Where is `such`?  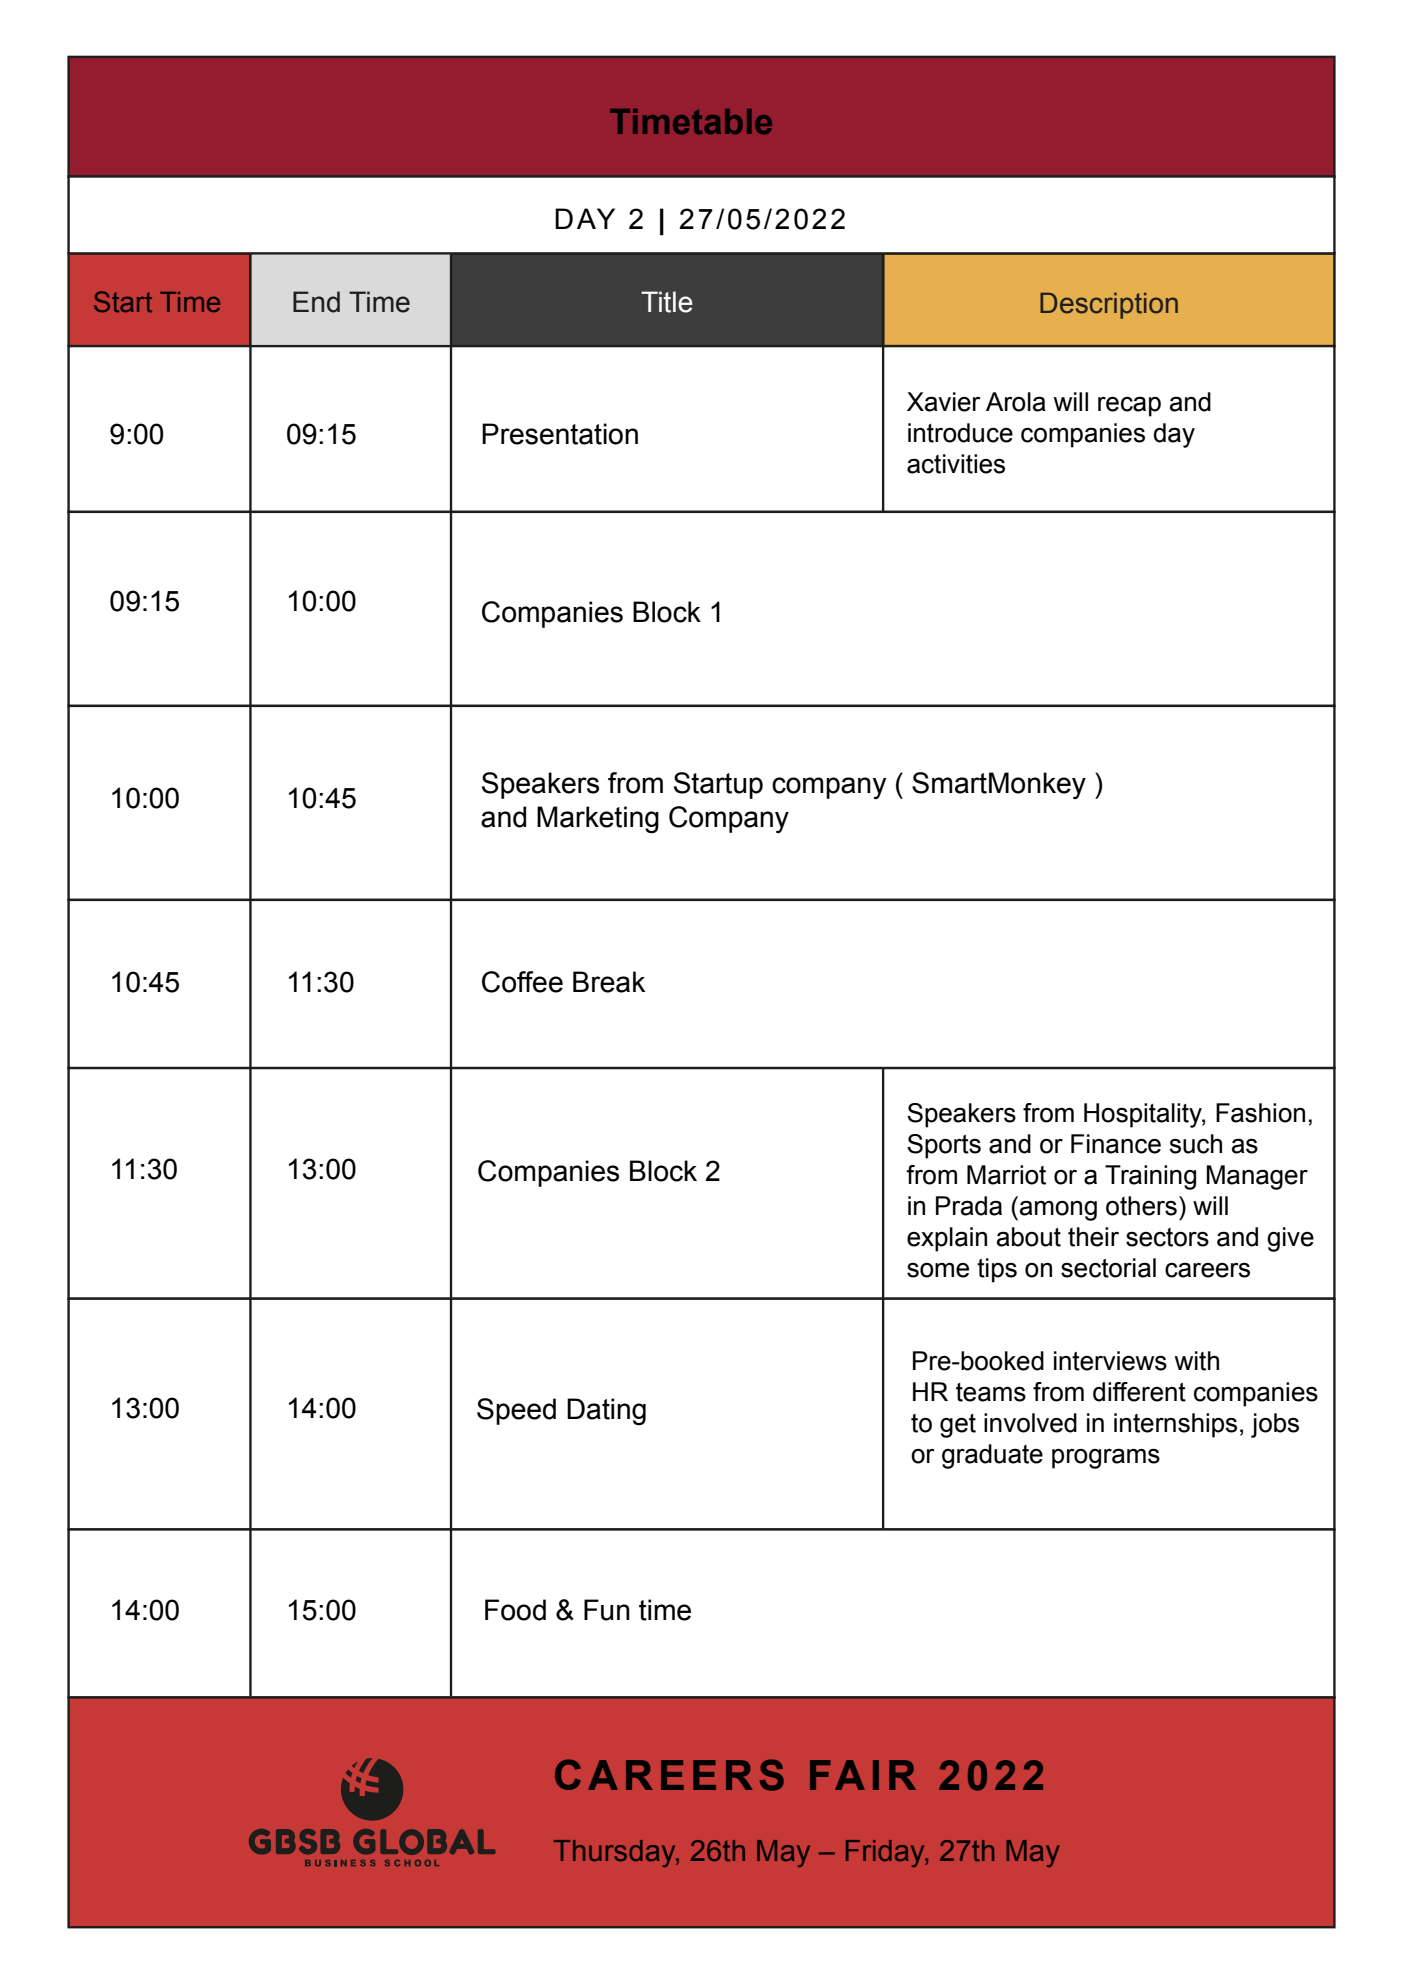
such is located at coordinates (1195, 1144).
